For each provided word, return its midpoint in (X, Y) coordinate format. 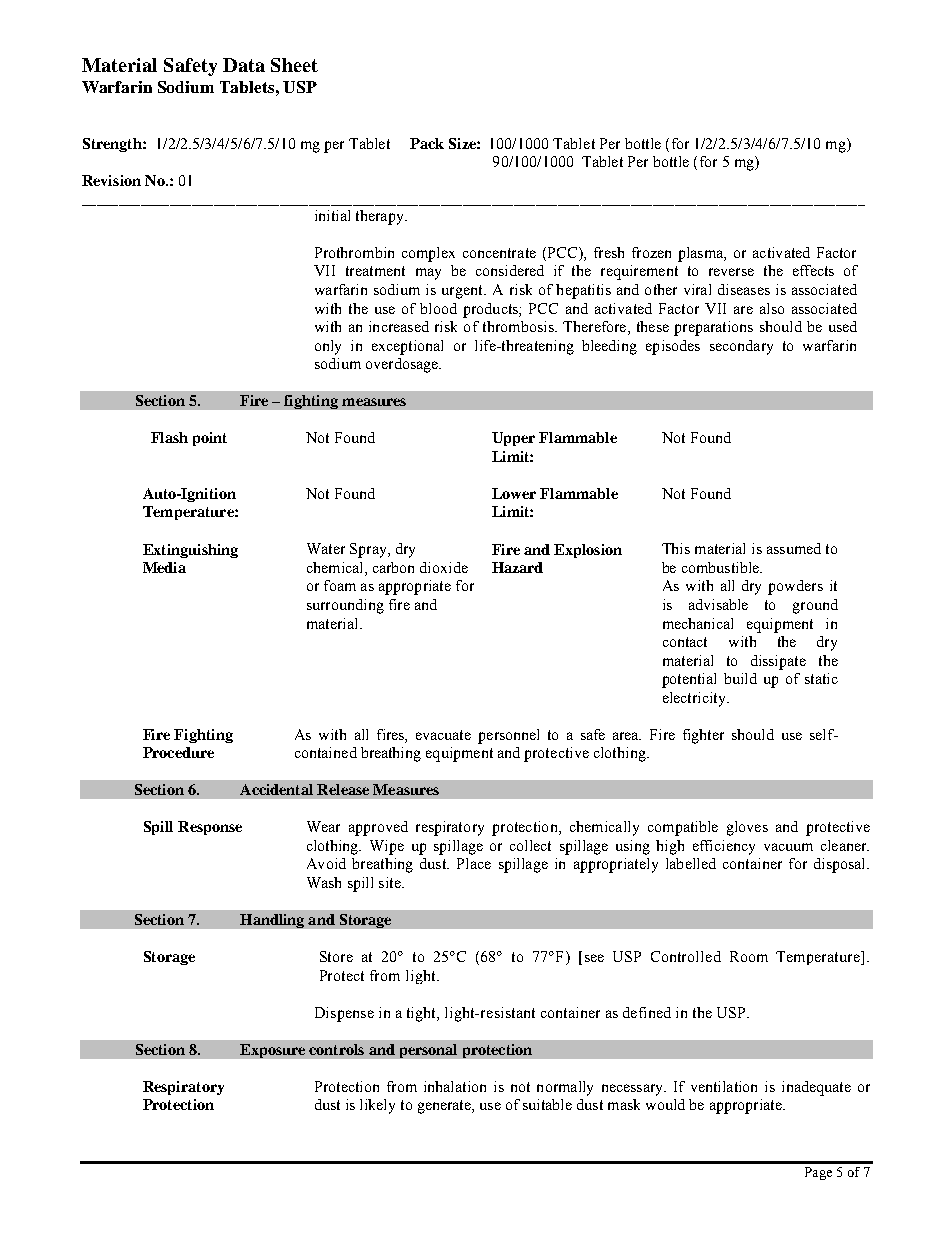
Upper (513, 439)
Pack (427, 143)
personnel (508, 736)
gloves (747, 828)
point (210, 439)
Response (210, 828)
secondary (741, 347)
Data (244, 65)
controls (336, 1049)
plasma (702, 254)
